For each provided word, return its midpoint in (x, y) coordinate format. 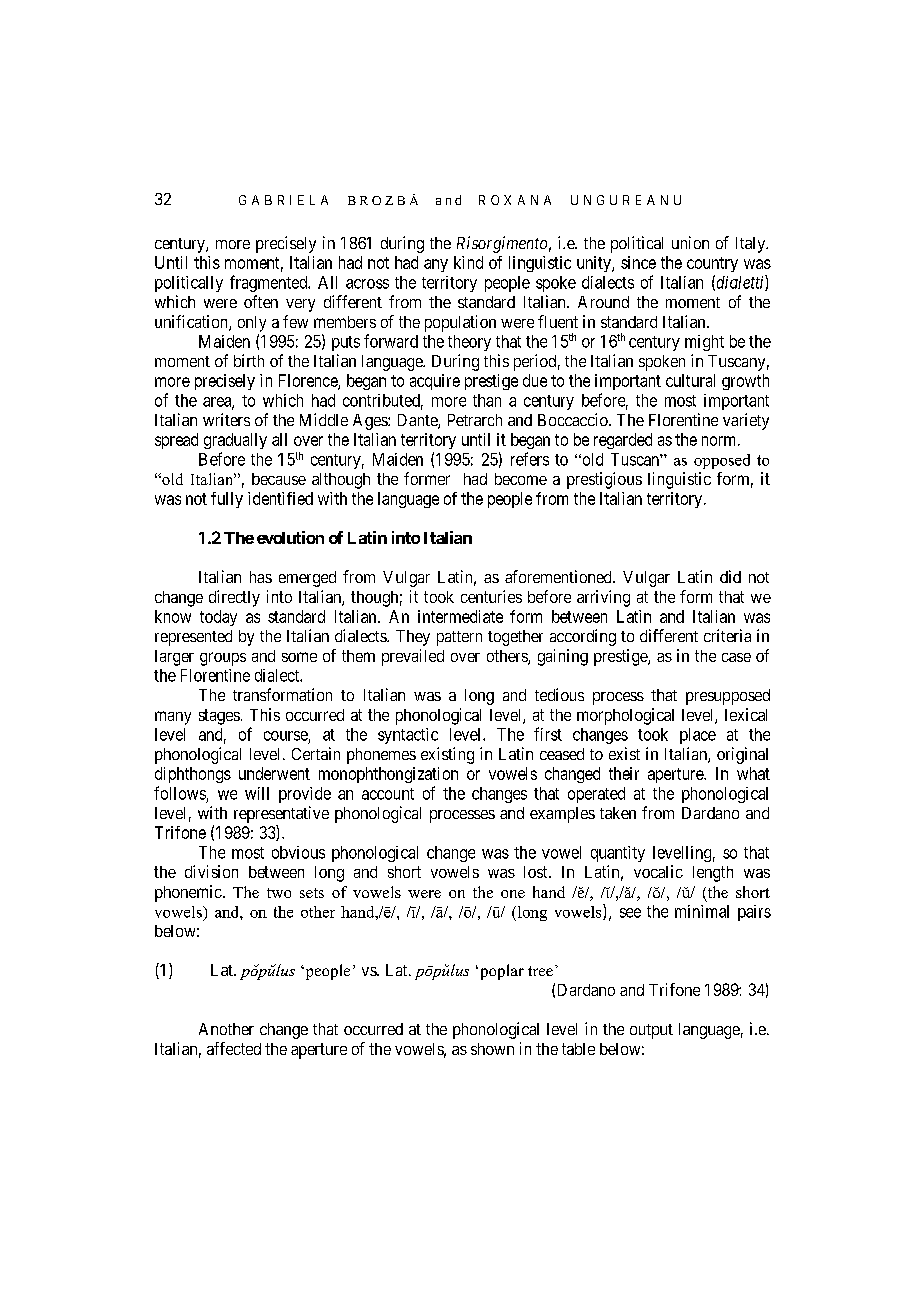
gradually (235, 441)
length (713, 874)
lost (537, 872)
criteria (727, 635)
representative (281, 814)
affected (234, 1048)
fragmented (270, 283)
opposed (722, 461)
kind (468, 262)
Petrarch (475, 420)
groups (223, 659)
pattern (459, 638)
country (712, 264)
